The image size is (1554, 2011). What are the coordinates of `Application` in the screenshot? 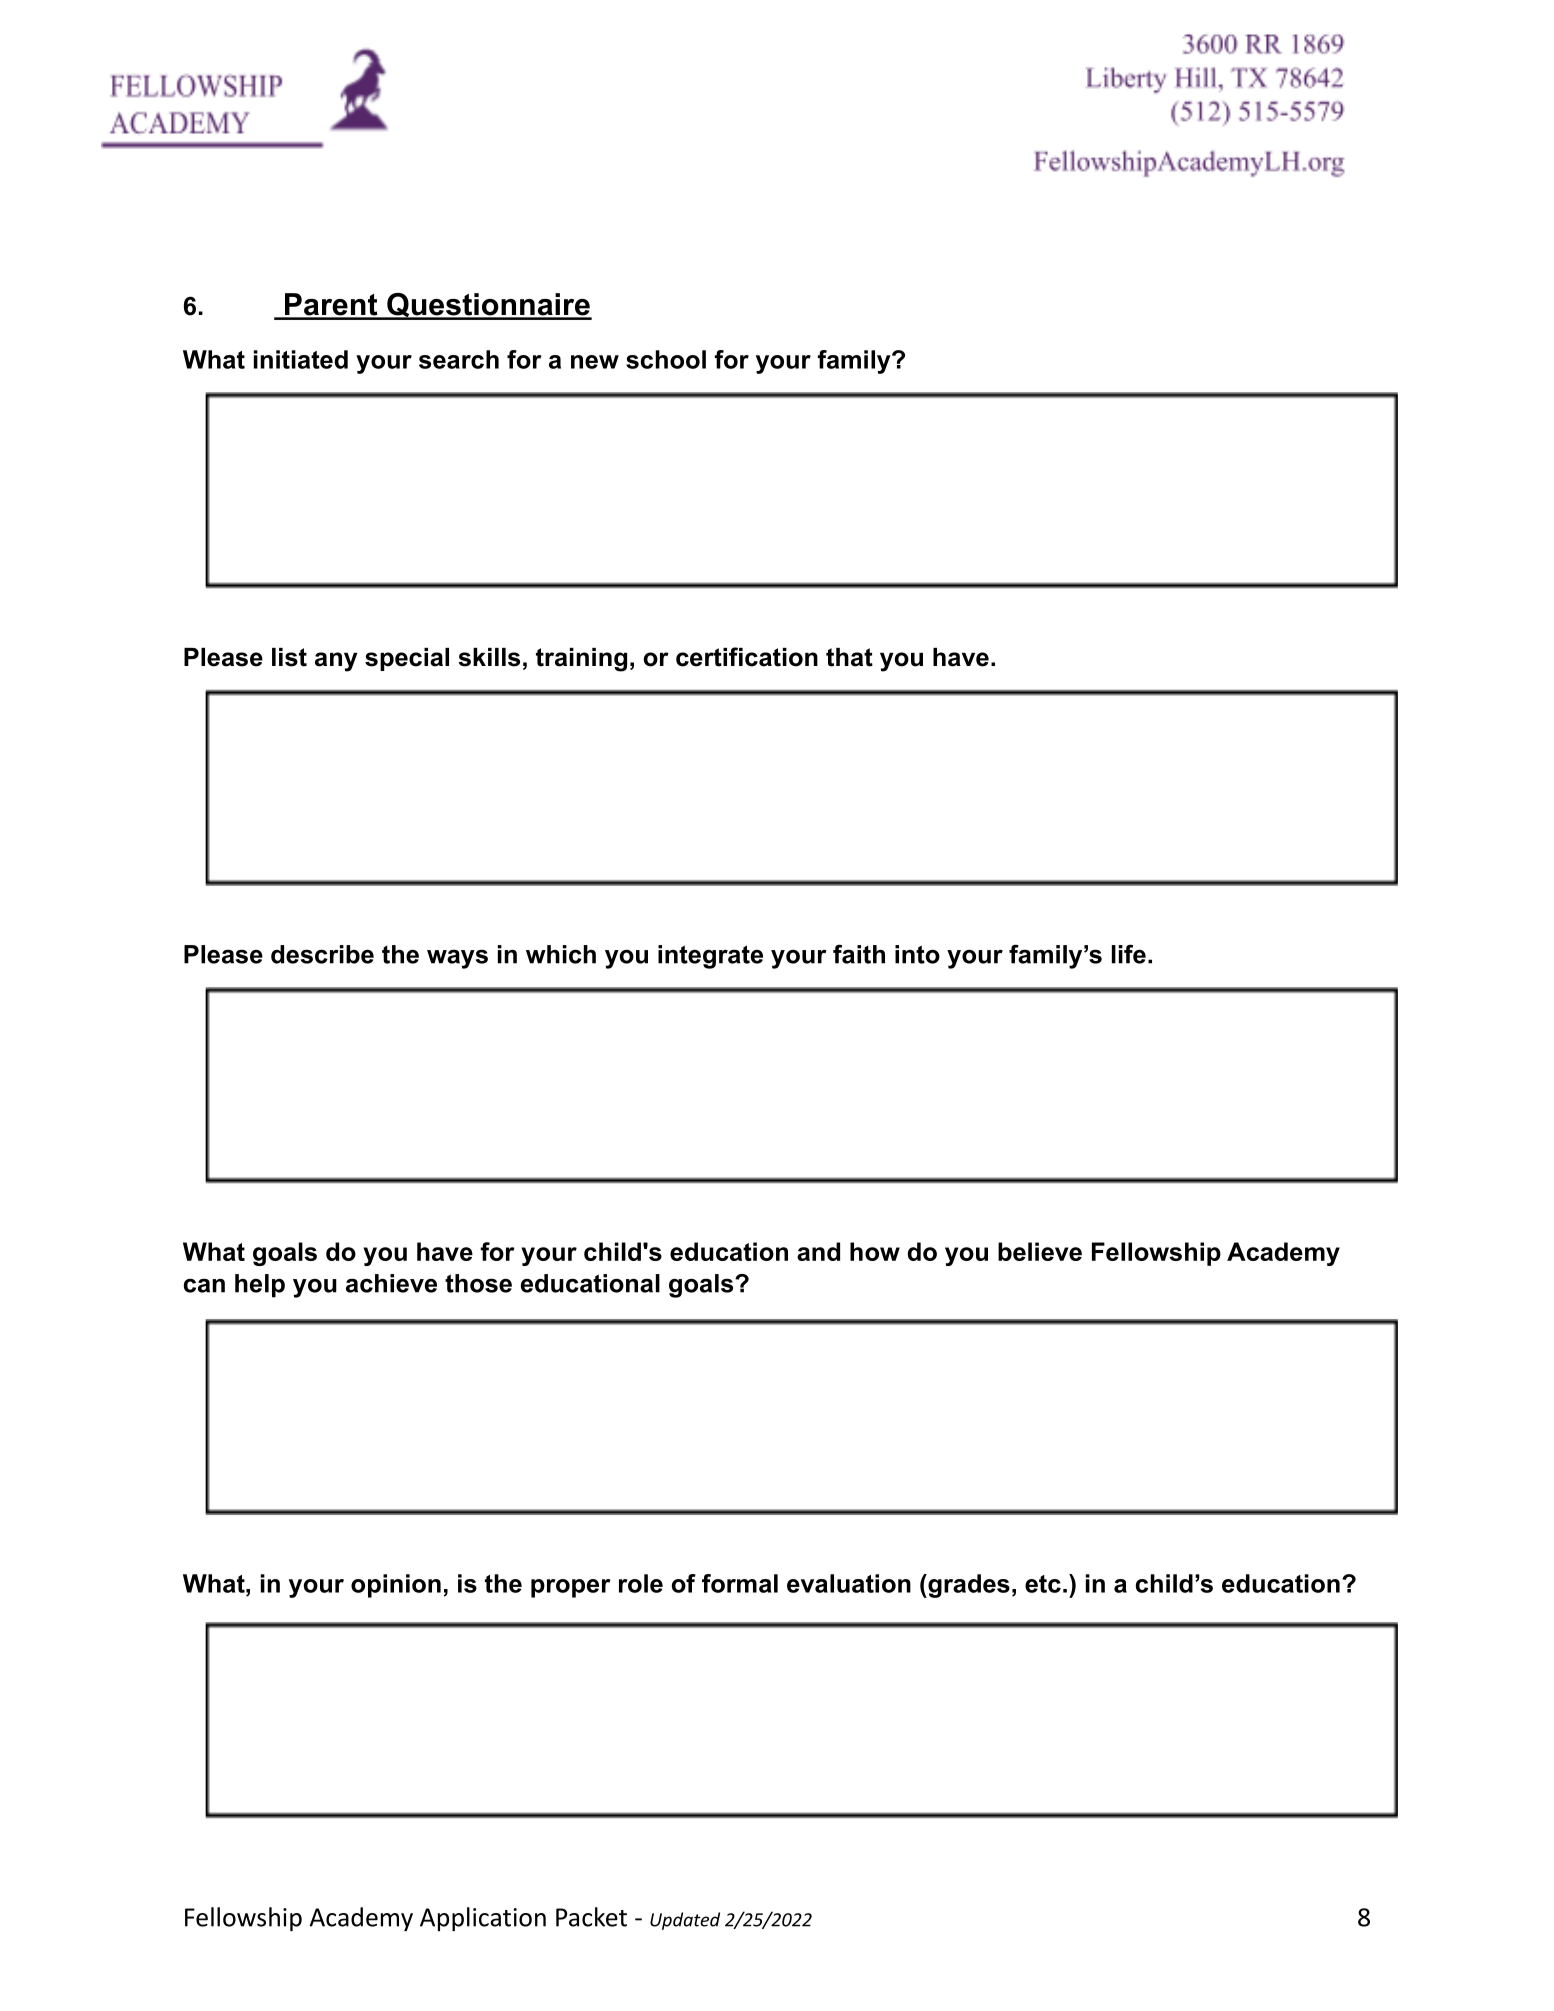 It's located at (483, 1919).
